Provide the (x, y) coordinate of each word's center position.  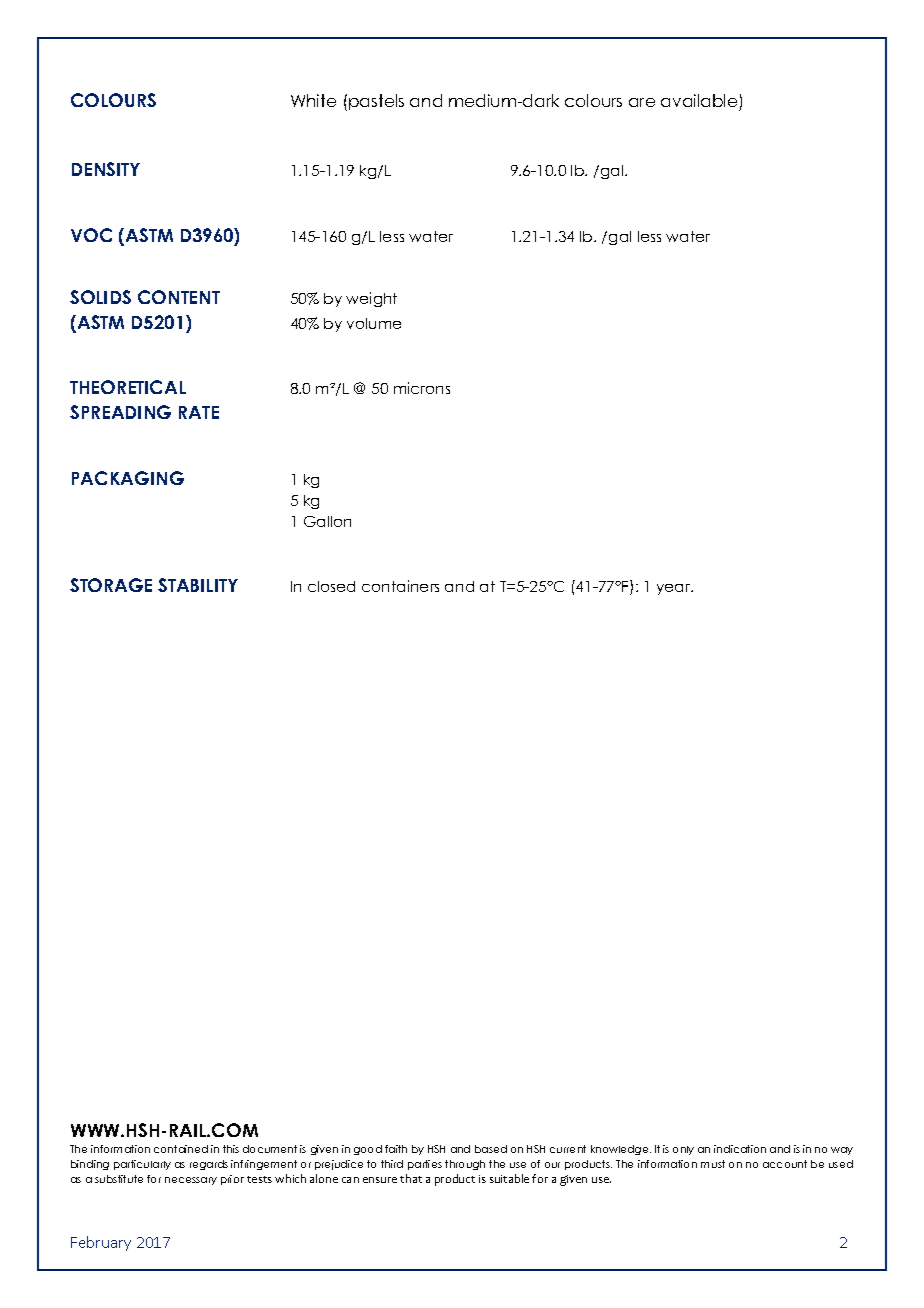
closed (331, 586)
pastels (376, 102)
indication (740, 1149)
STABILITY (198, 585)
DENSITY (106, 169)
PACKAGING (128, 478)
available (699, 100)
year (675, 589)
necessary (191, 1181)
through (465, 1165)
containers (400, 586)
